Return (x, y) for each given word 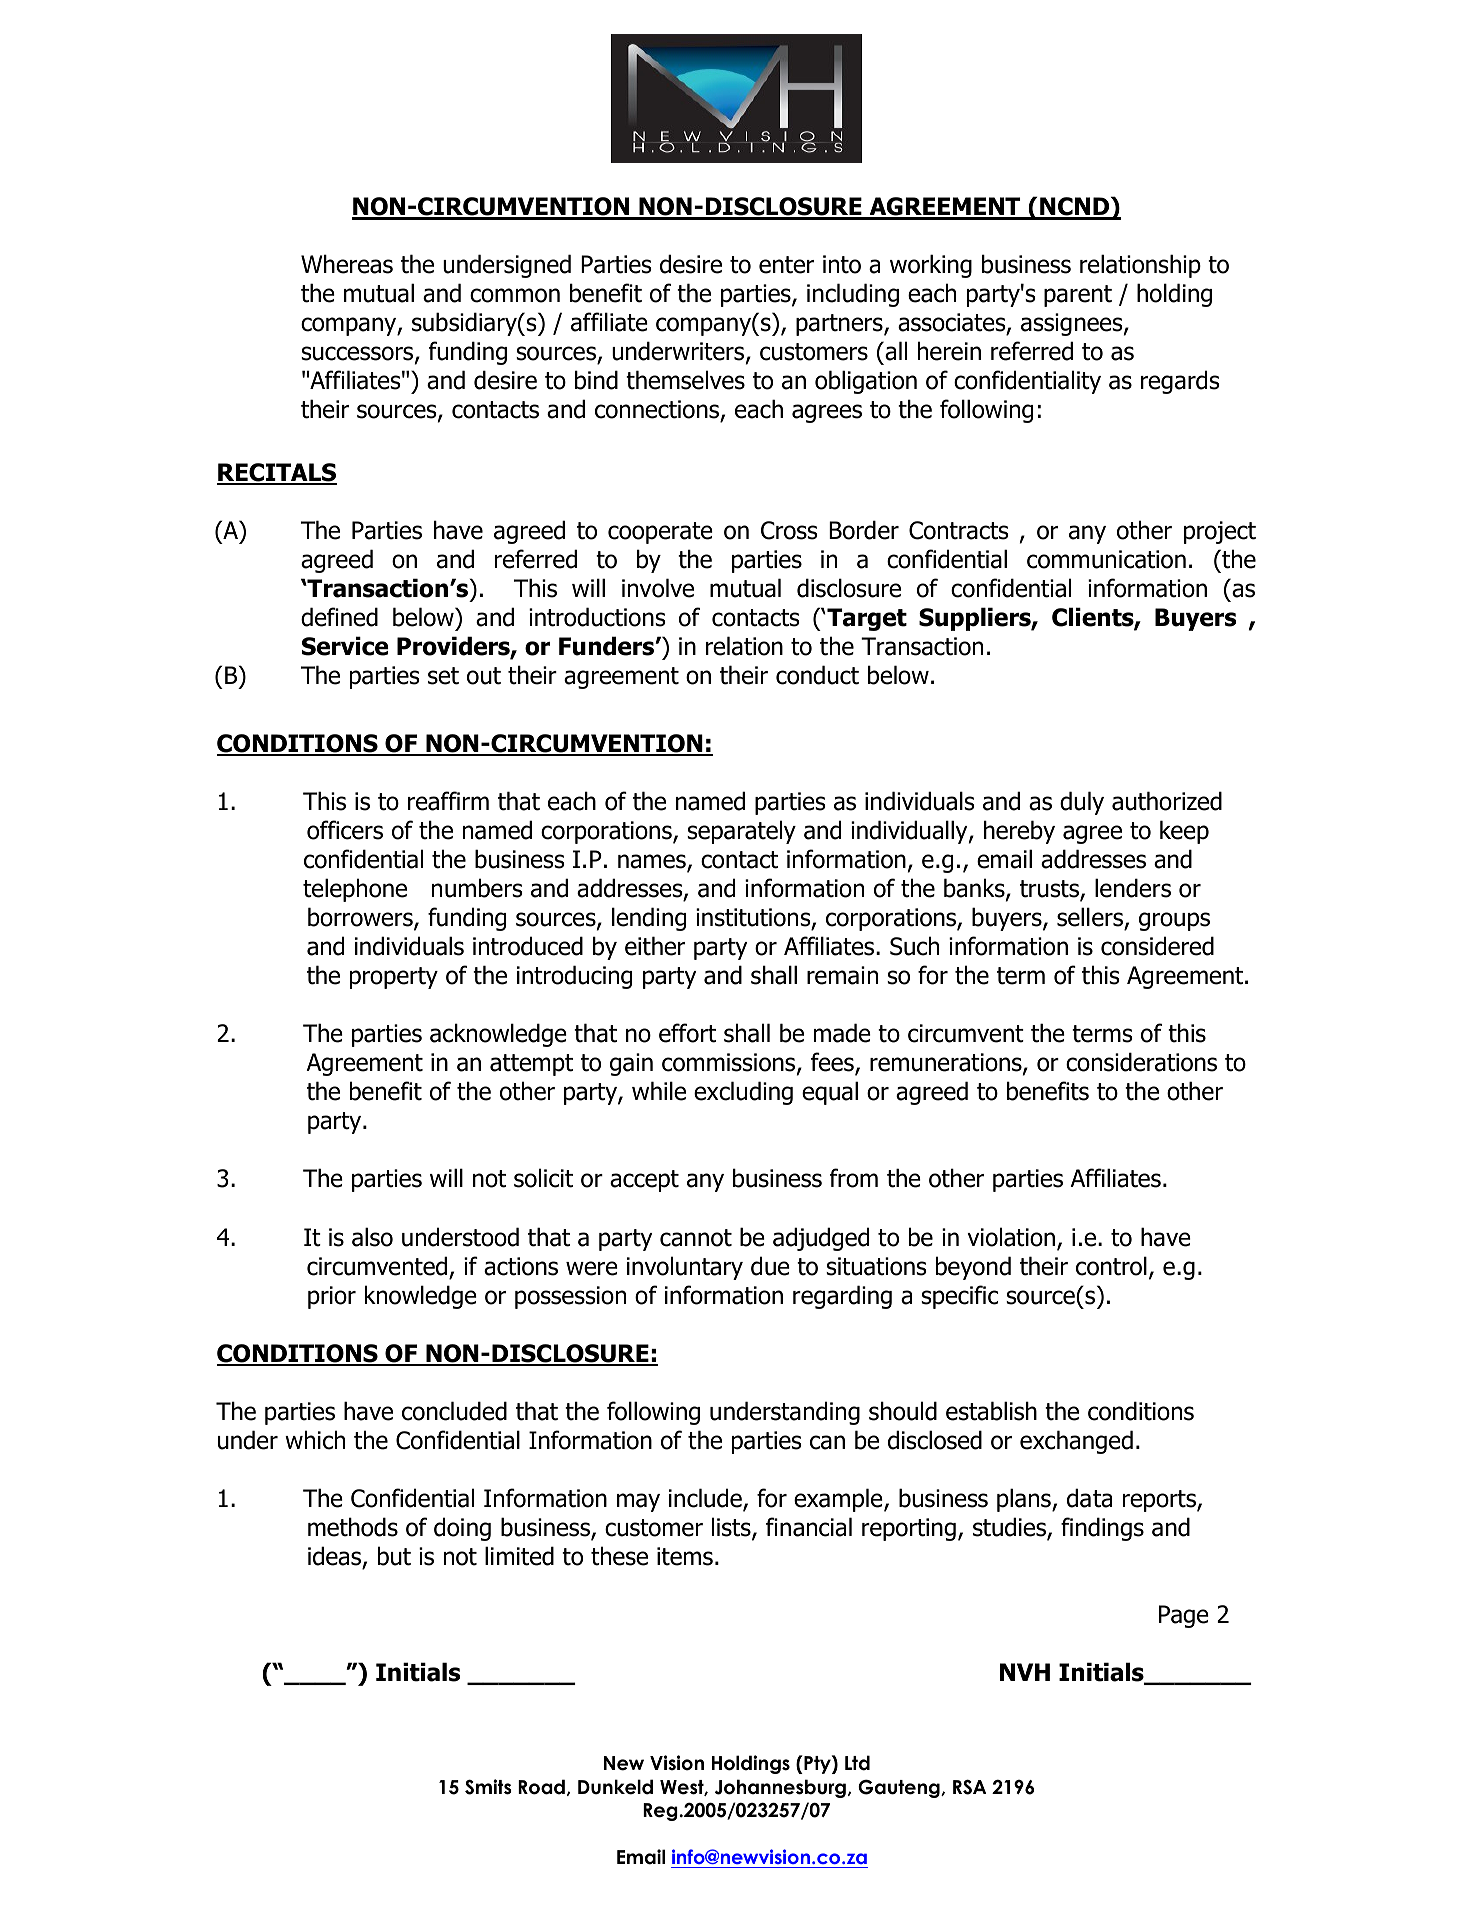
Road (541, 1787)
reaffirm (448, 801)
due (770, 1266)
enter (786, 265)
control (1111, 1266)
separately (741, 832)
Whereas (347, 264)
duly (1082, 803)
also (372, 1237)
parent (1078, 296)
